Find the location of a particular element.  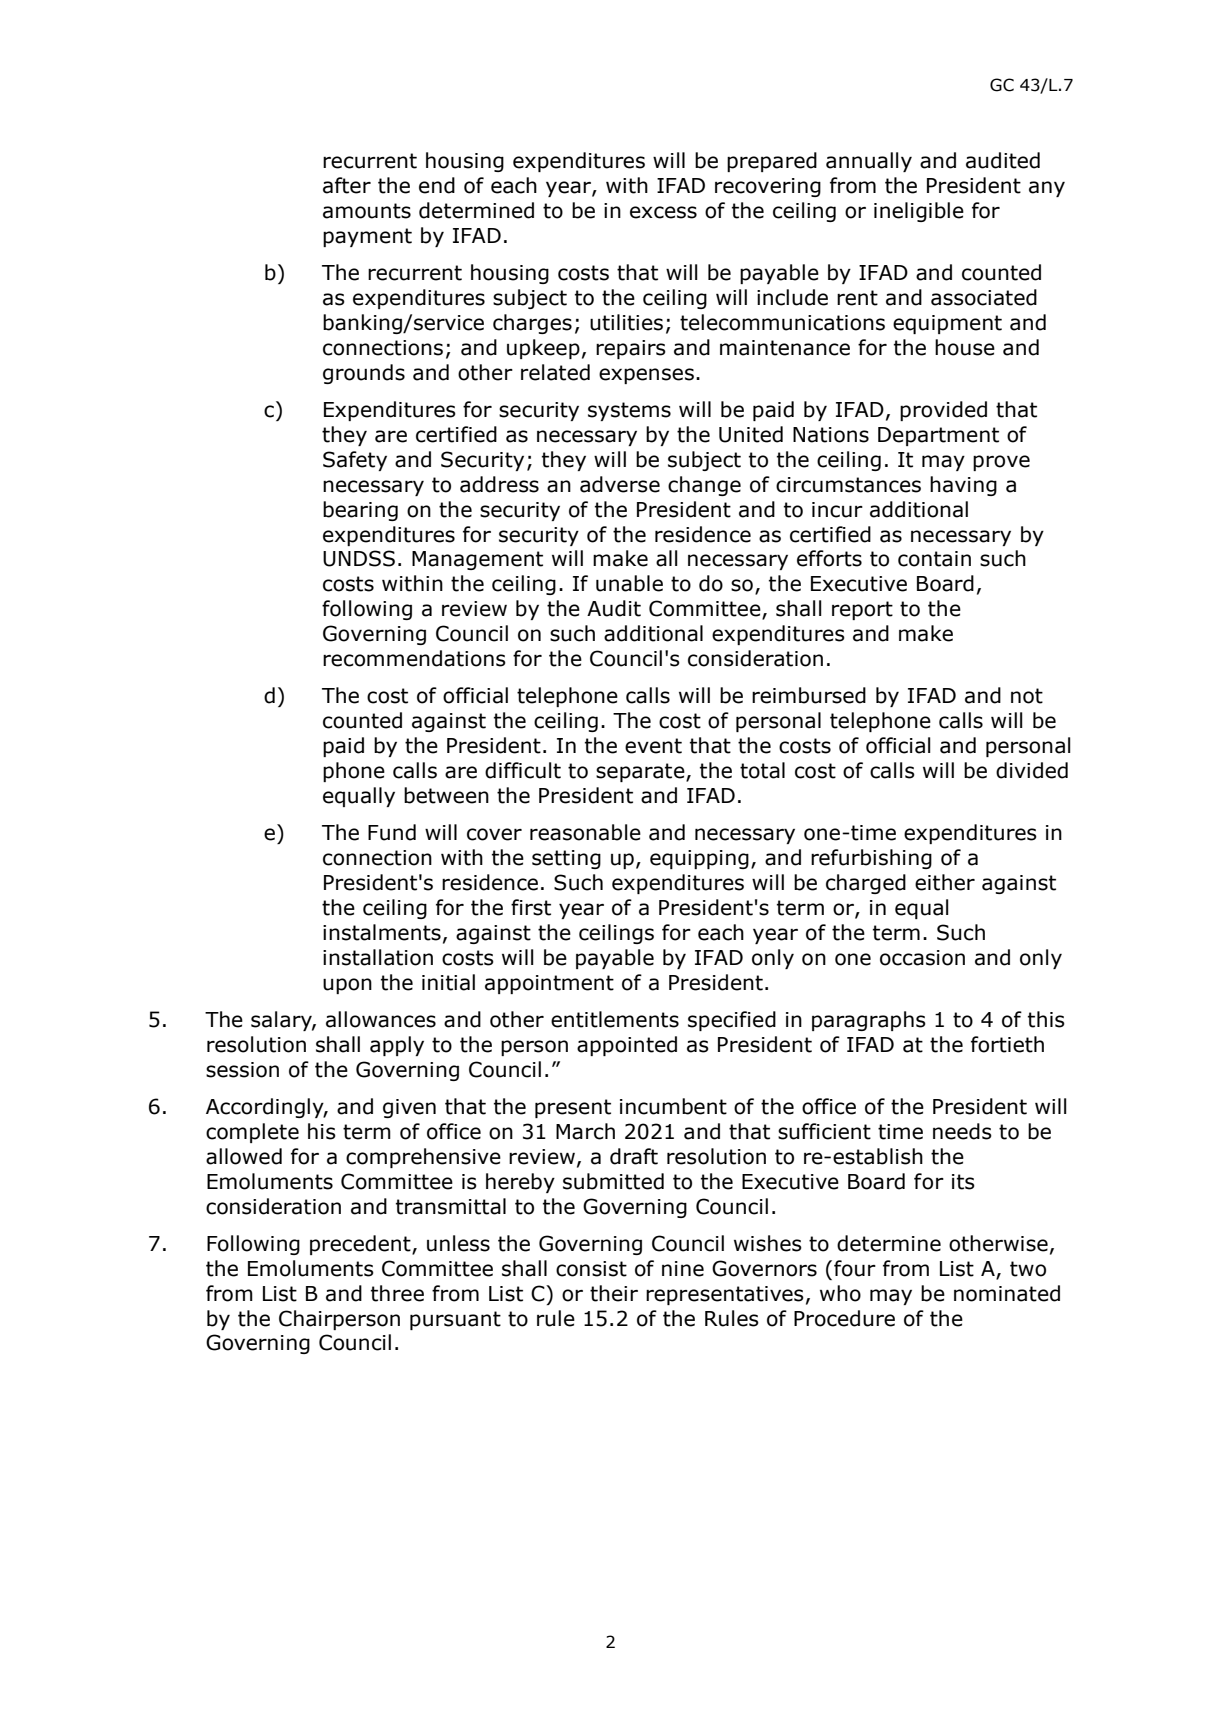

after is located at coordinates (347, 185).
